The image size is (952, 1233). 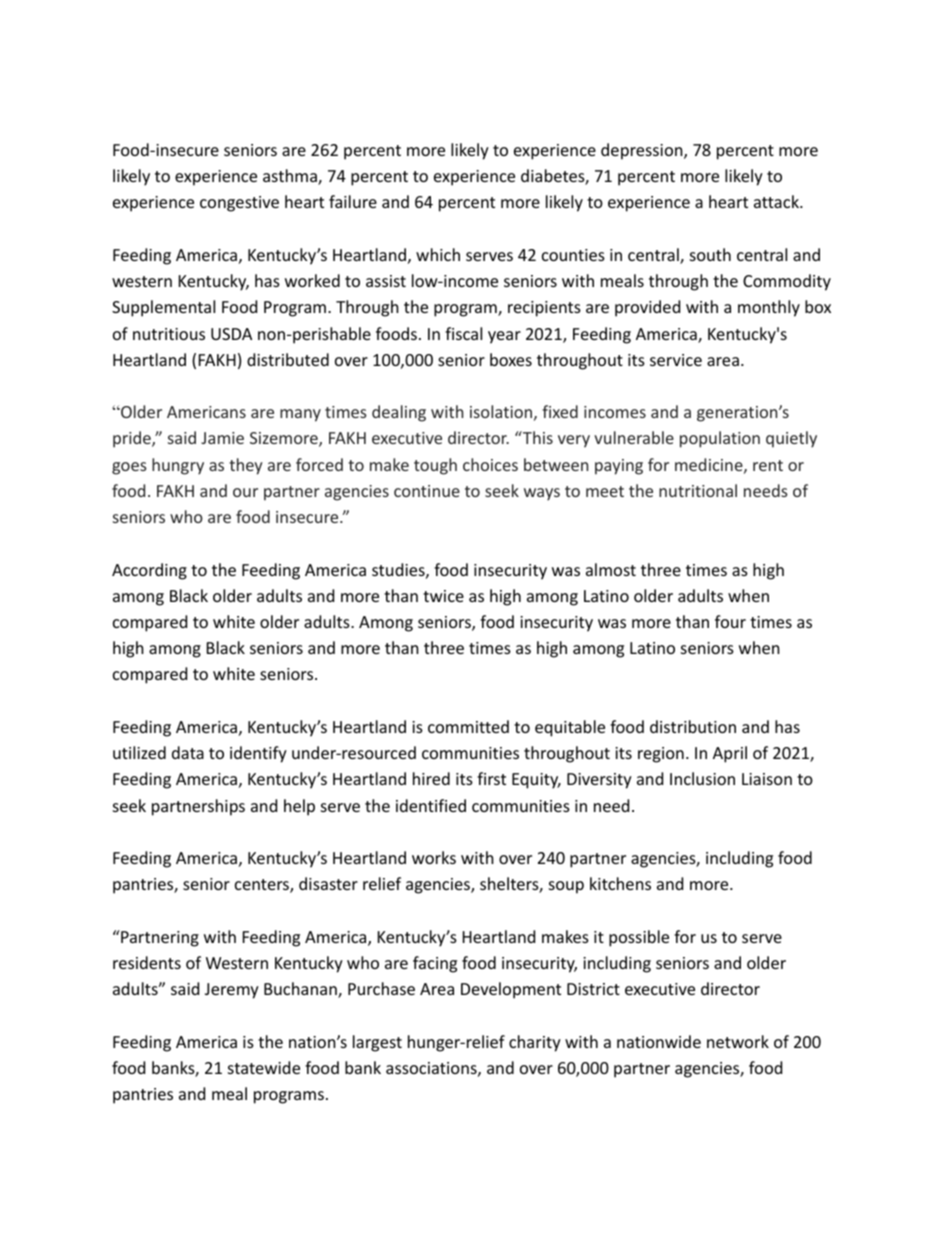 I want to click on which, so click(x=438, y=254).
